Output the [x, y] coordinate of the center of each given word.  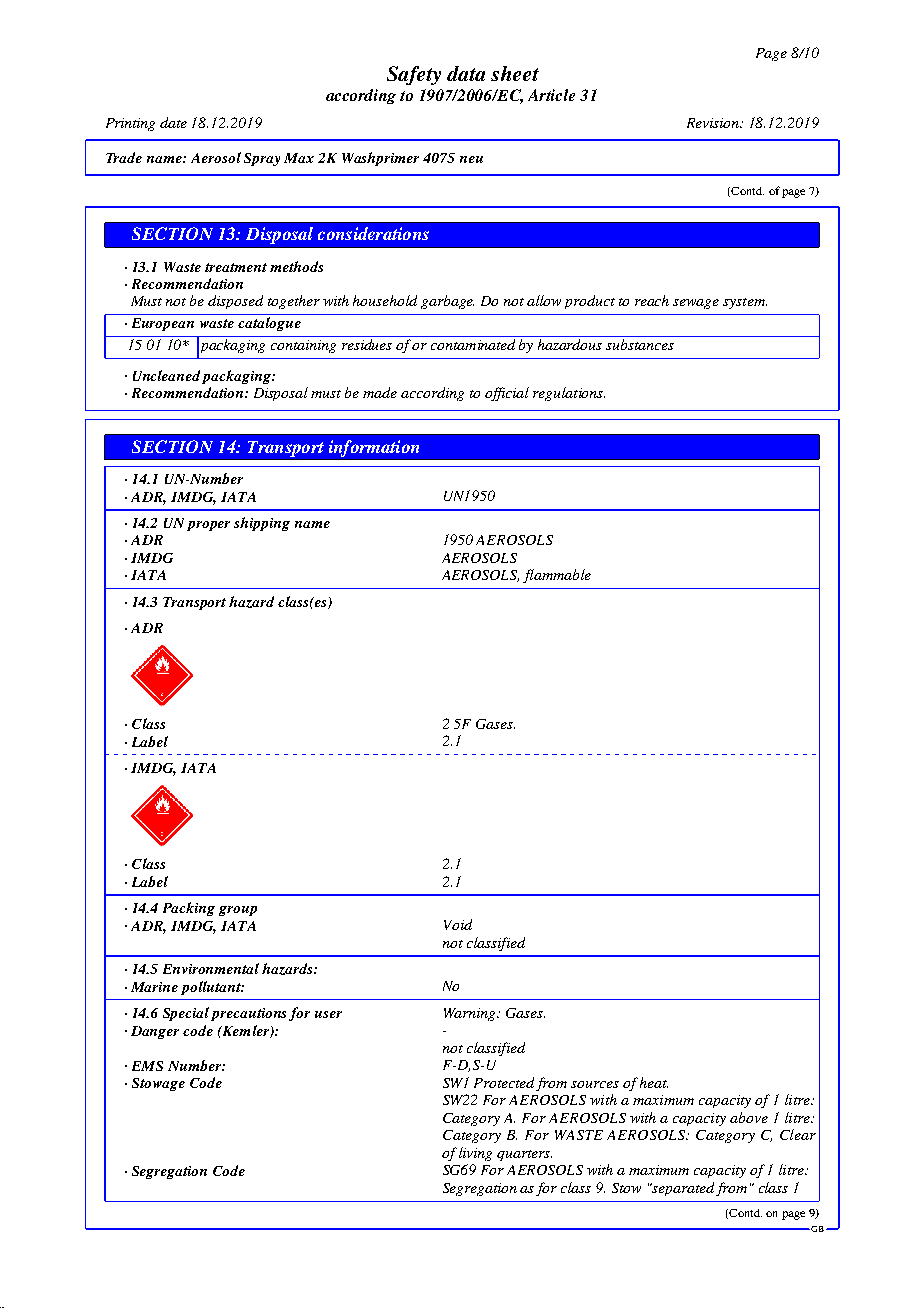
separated [682, 1189]
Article [551, 95]
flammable [557, 576]
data [466, 73]
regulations [569, 394]
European [163, 324]
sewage [696, 304]
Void [458, 924]
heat [654, 1082]
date [173, 122]
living [475, 1154]
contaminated [473, 344]
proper [208, 526]
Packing [189, 909]
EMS [147, 1066]
